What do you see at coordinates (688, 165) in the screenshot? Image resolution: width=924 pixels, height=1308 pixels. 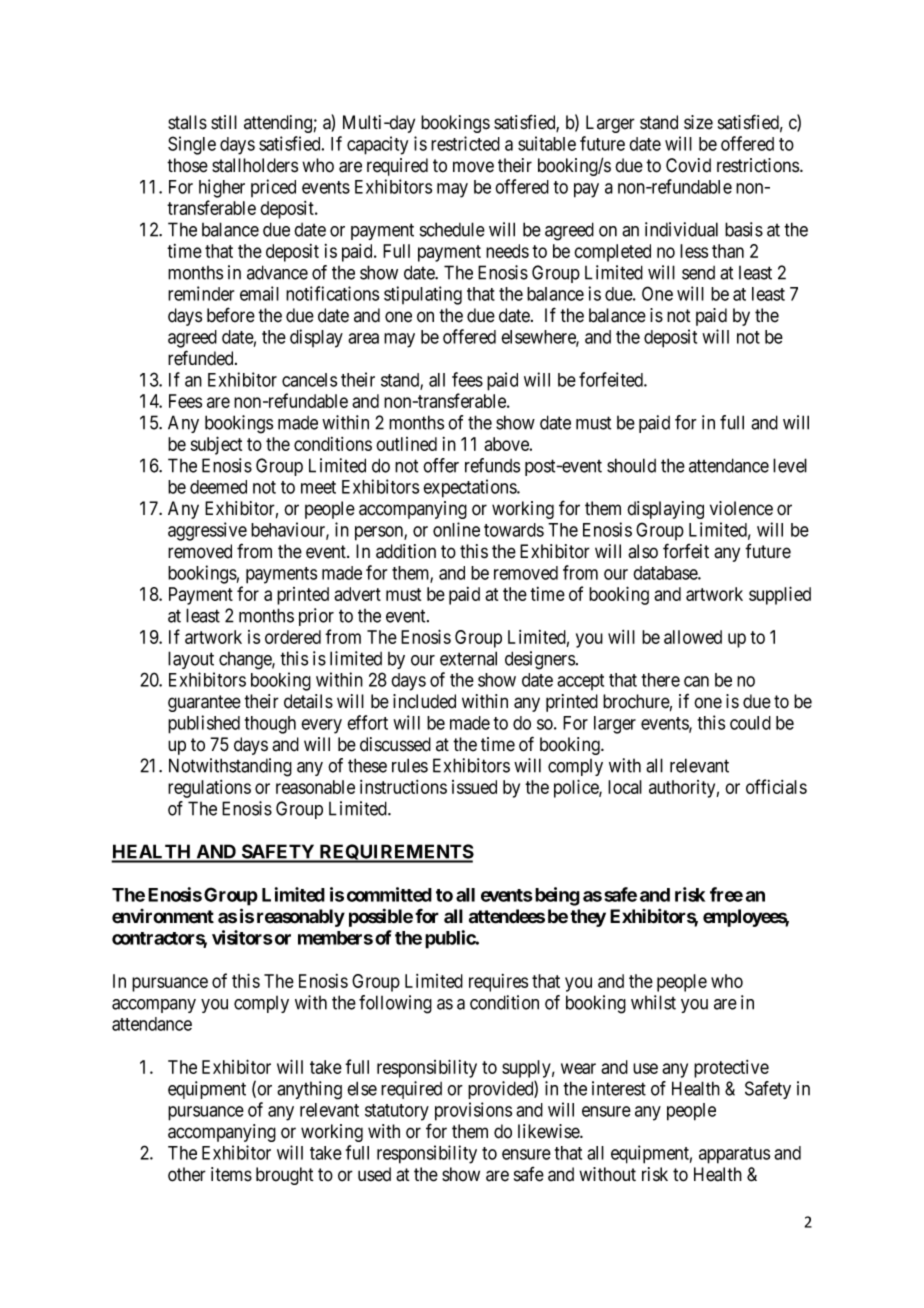 I see `Covid` at bounding box center [688, 165].
